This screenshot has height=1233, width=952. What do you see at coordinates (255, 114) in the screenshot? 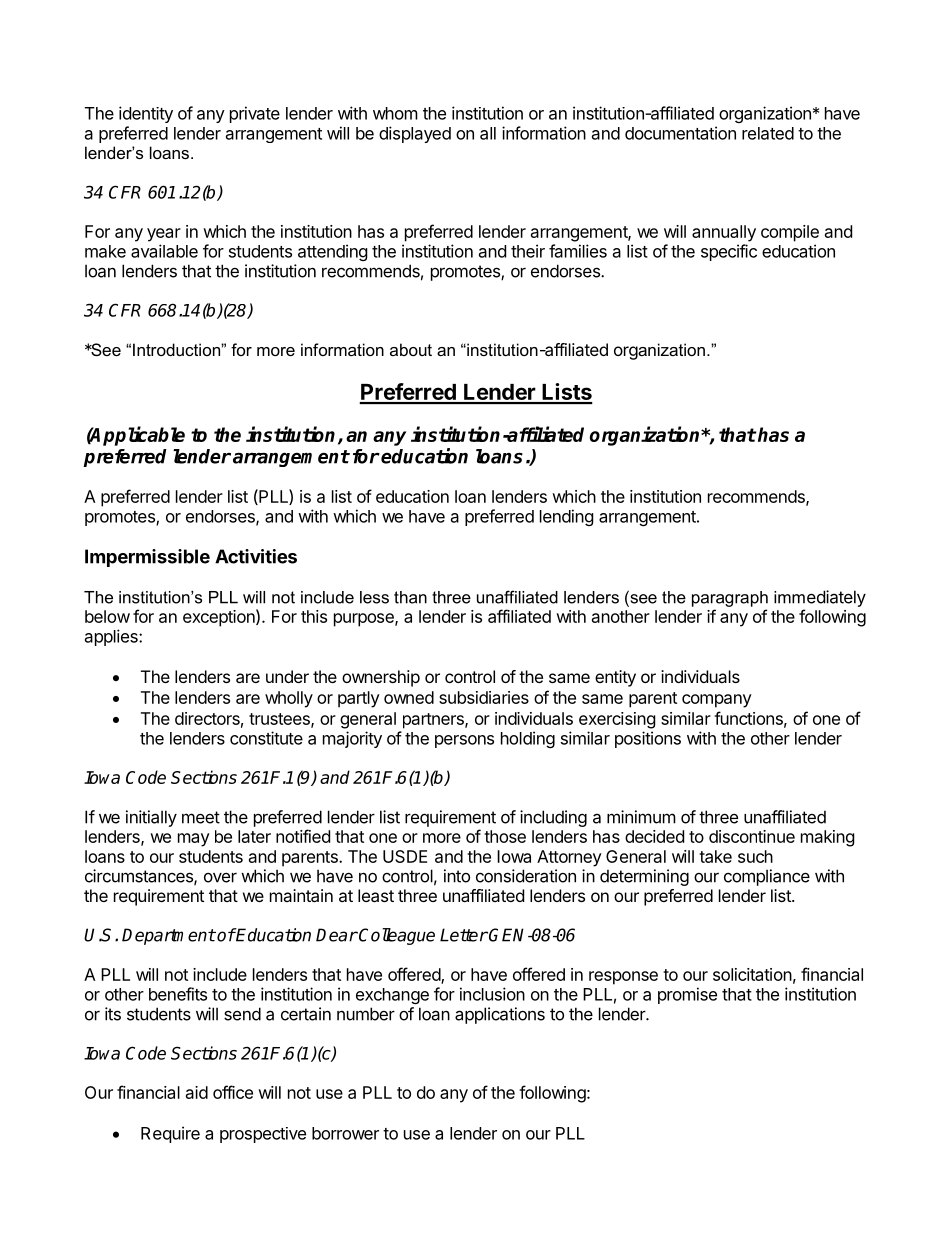
I see `private` at bounding box center [255, 114].
